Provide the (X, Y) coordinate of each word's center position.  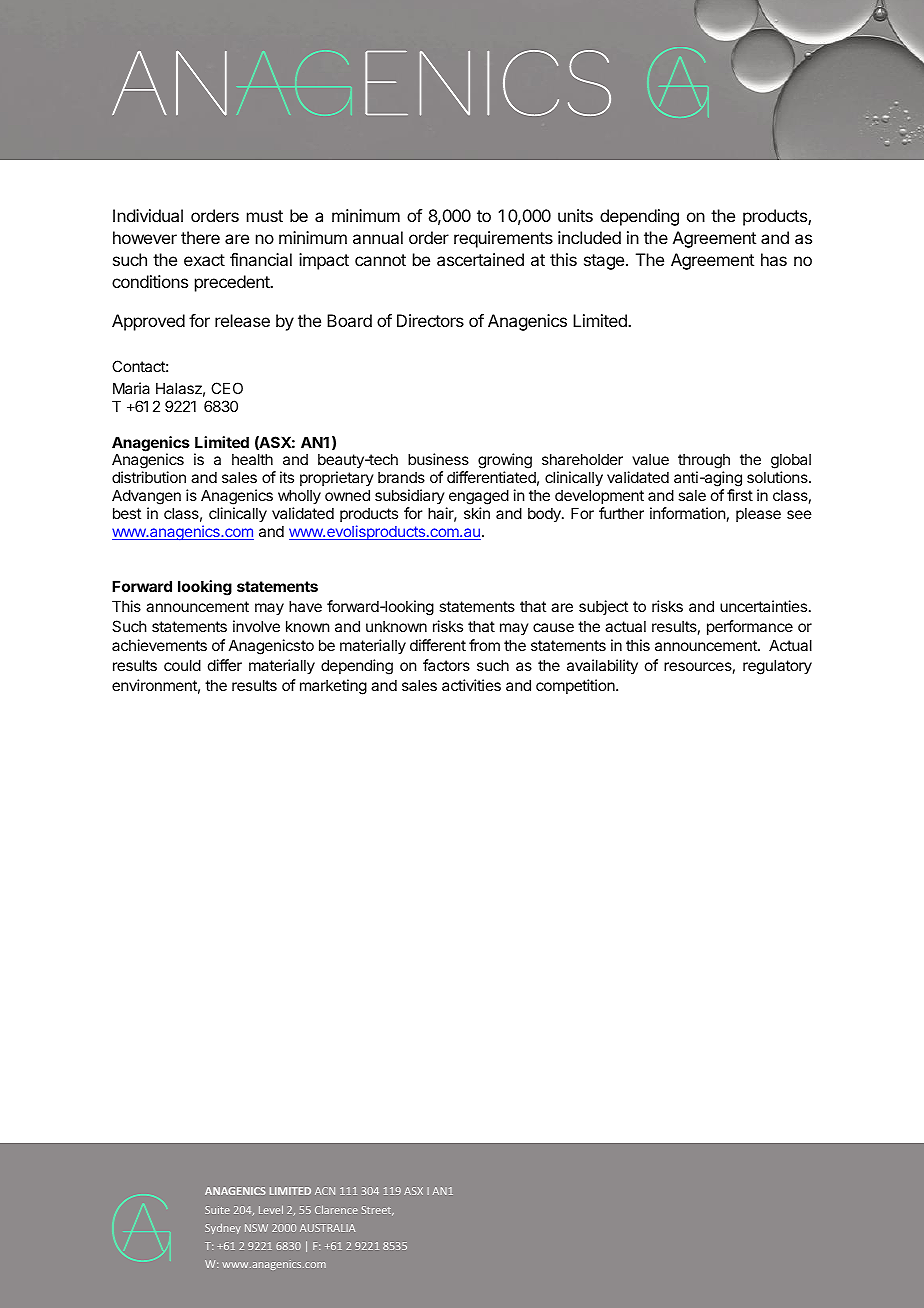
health (252, 459)
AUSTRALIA (327, 1228)
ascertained (480, 259)
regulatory (777, 667)
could (182, 665)
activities (471, 685)
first (740, 495)
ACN (325, 1191)
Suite (217, 1210)
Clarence (336, 1209)
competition (576, 686)
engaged (479, 498)
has (774, 259)
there (200, 237)
